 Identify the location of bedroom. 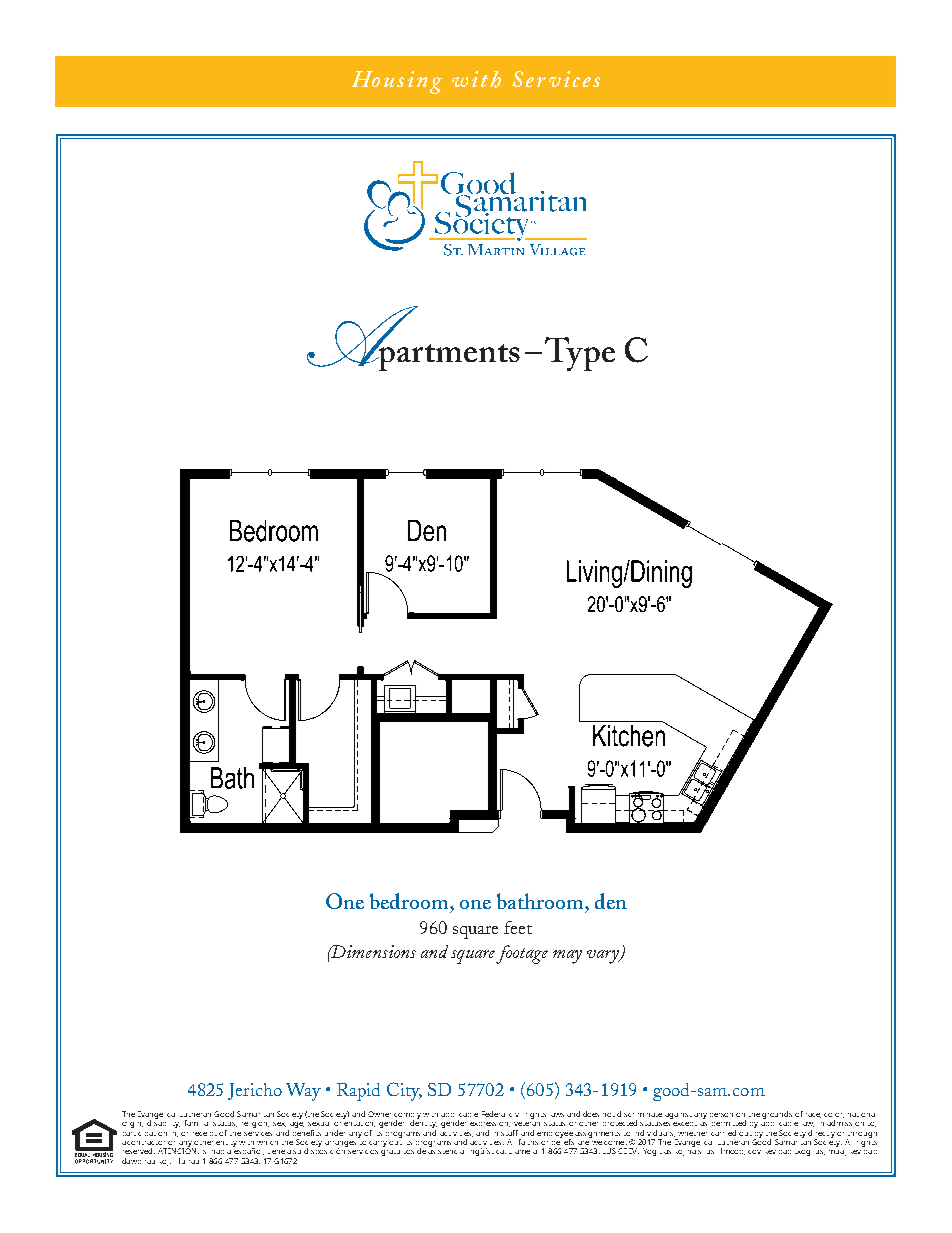
(410, 901).
